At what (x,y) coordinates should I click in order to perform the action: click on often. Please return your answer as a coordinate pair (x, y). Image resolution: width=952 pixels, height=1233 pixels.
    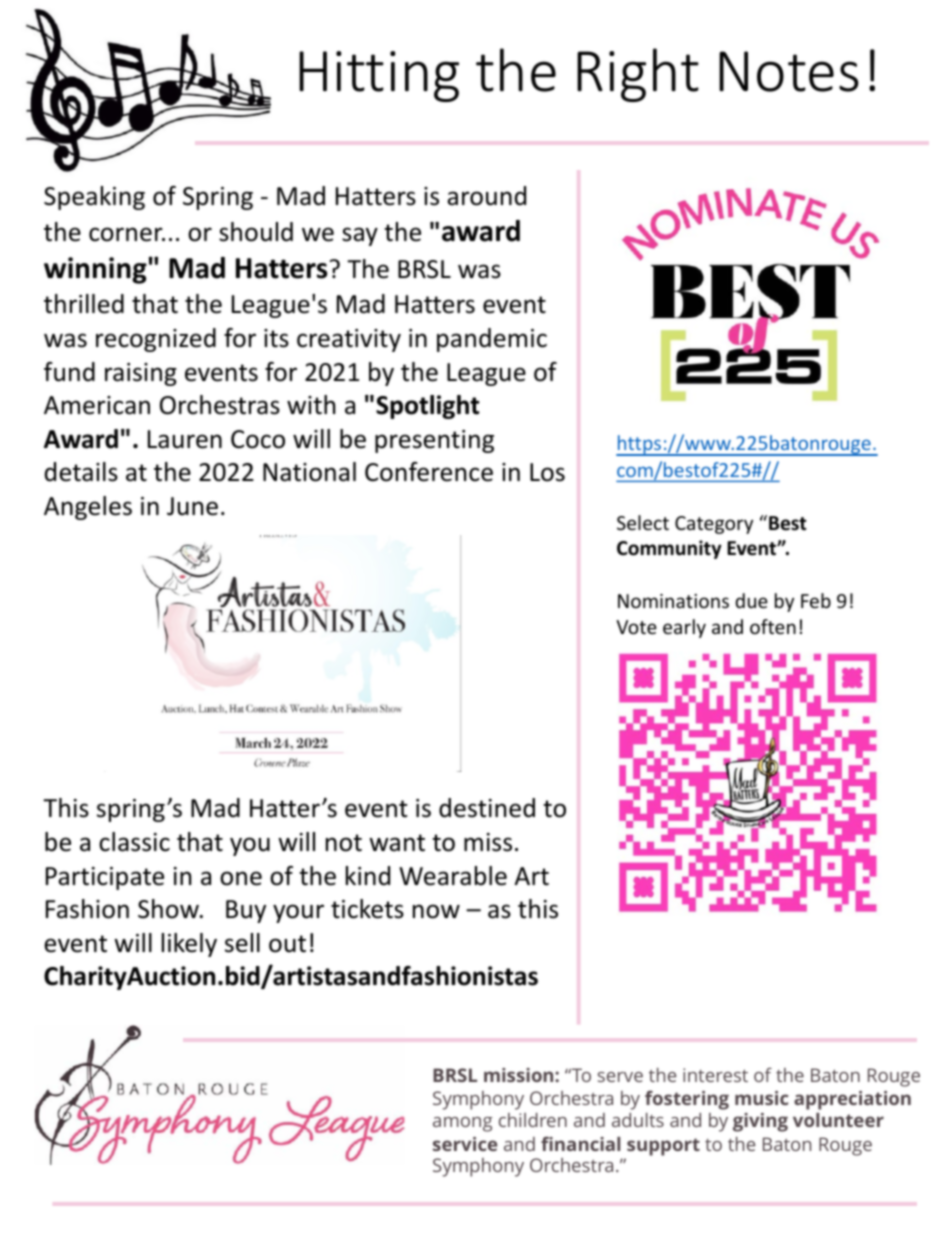
    Looking at the image, I should click on (773, 626).
